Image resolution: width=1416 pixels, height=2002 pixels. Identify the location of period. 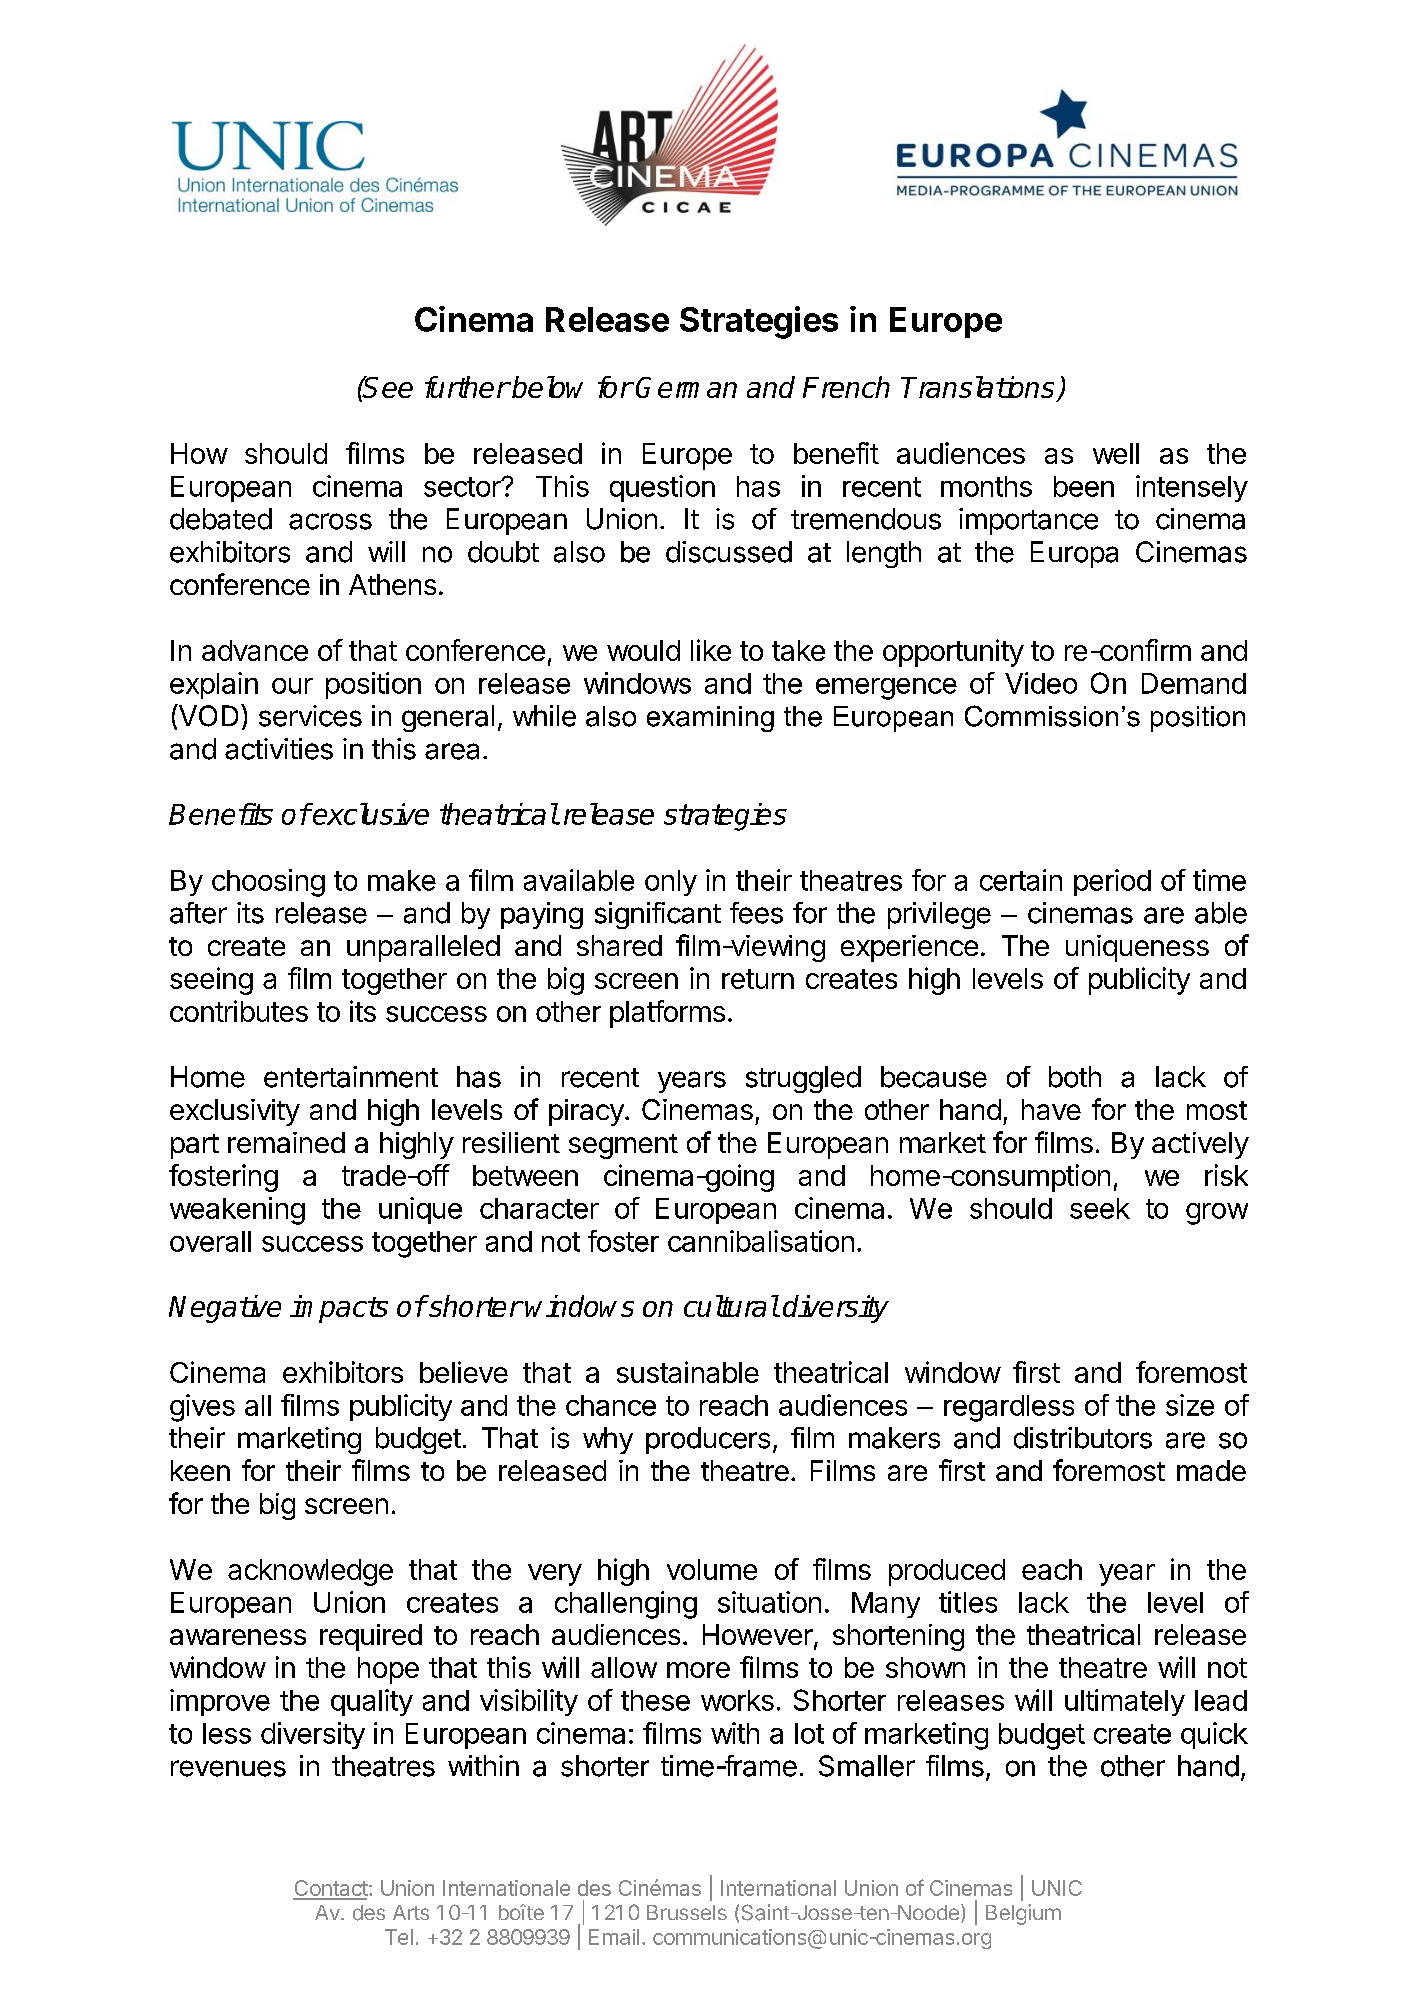
(1112, 882).
